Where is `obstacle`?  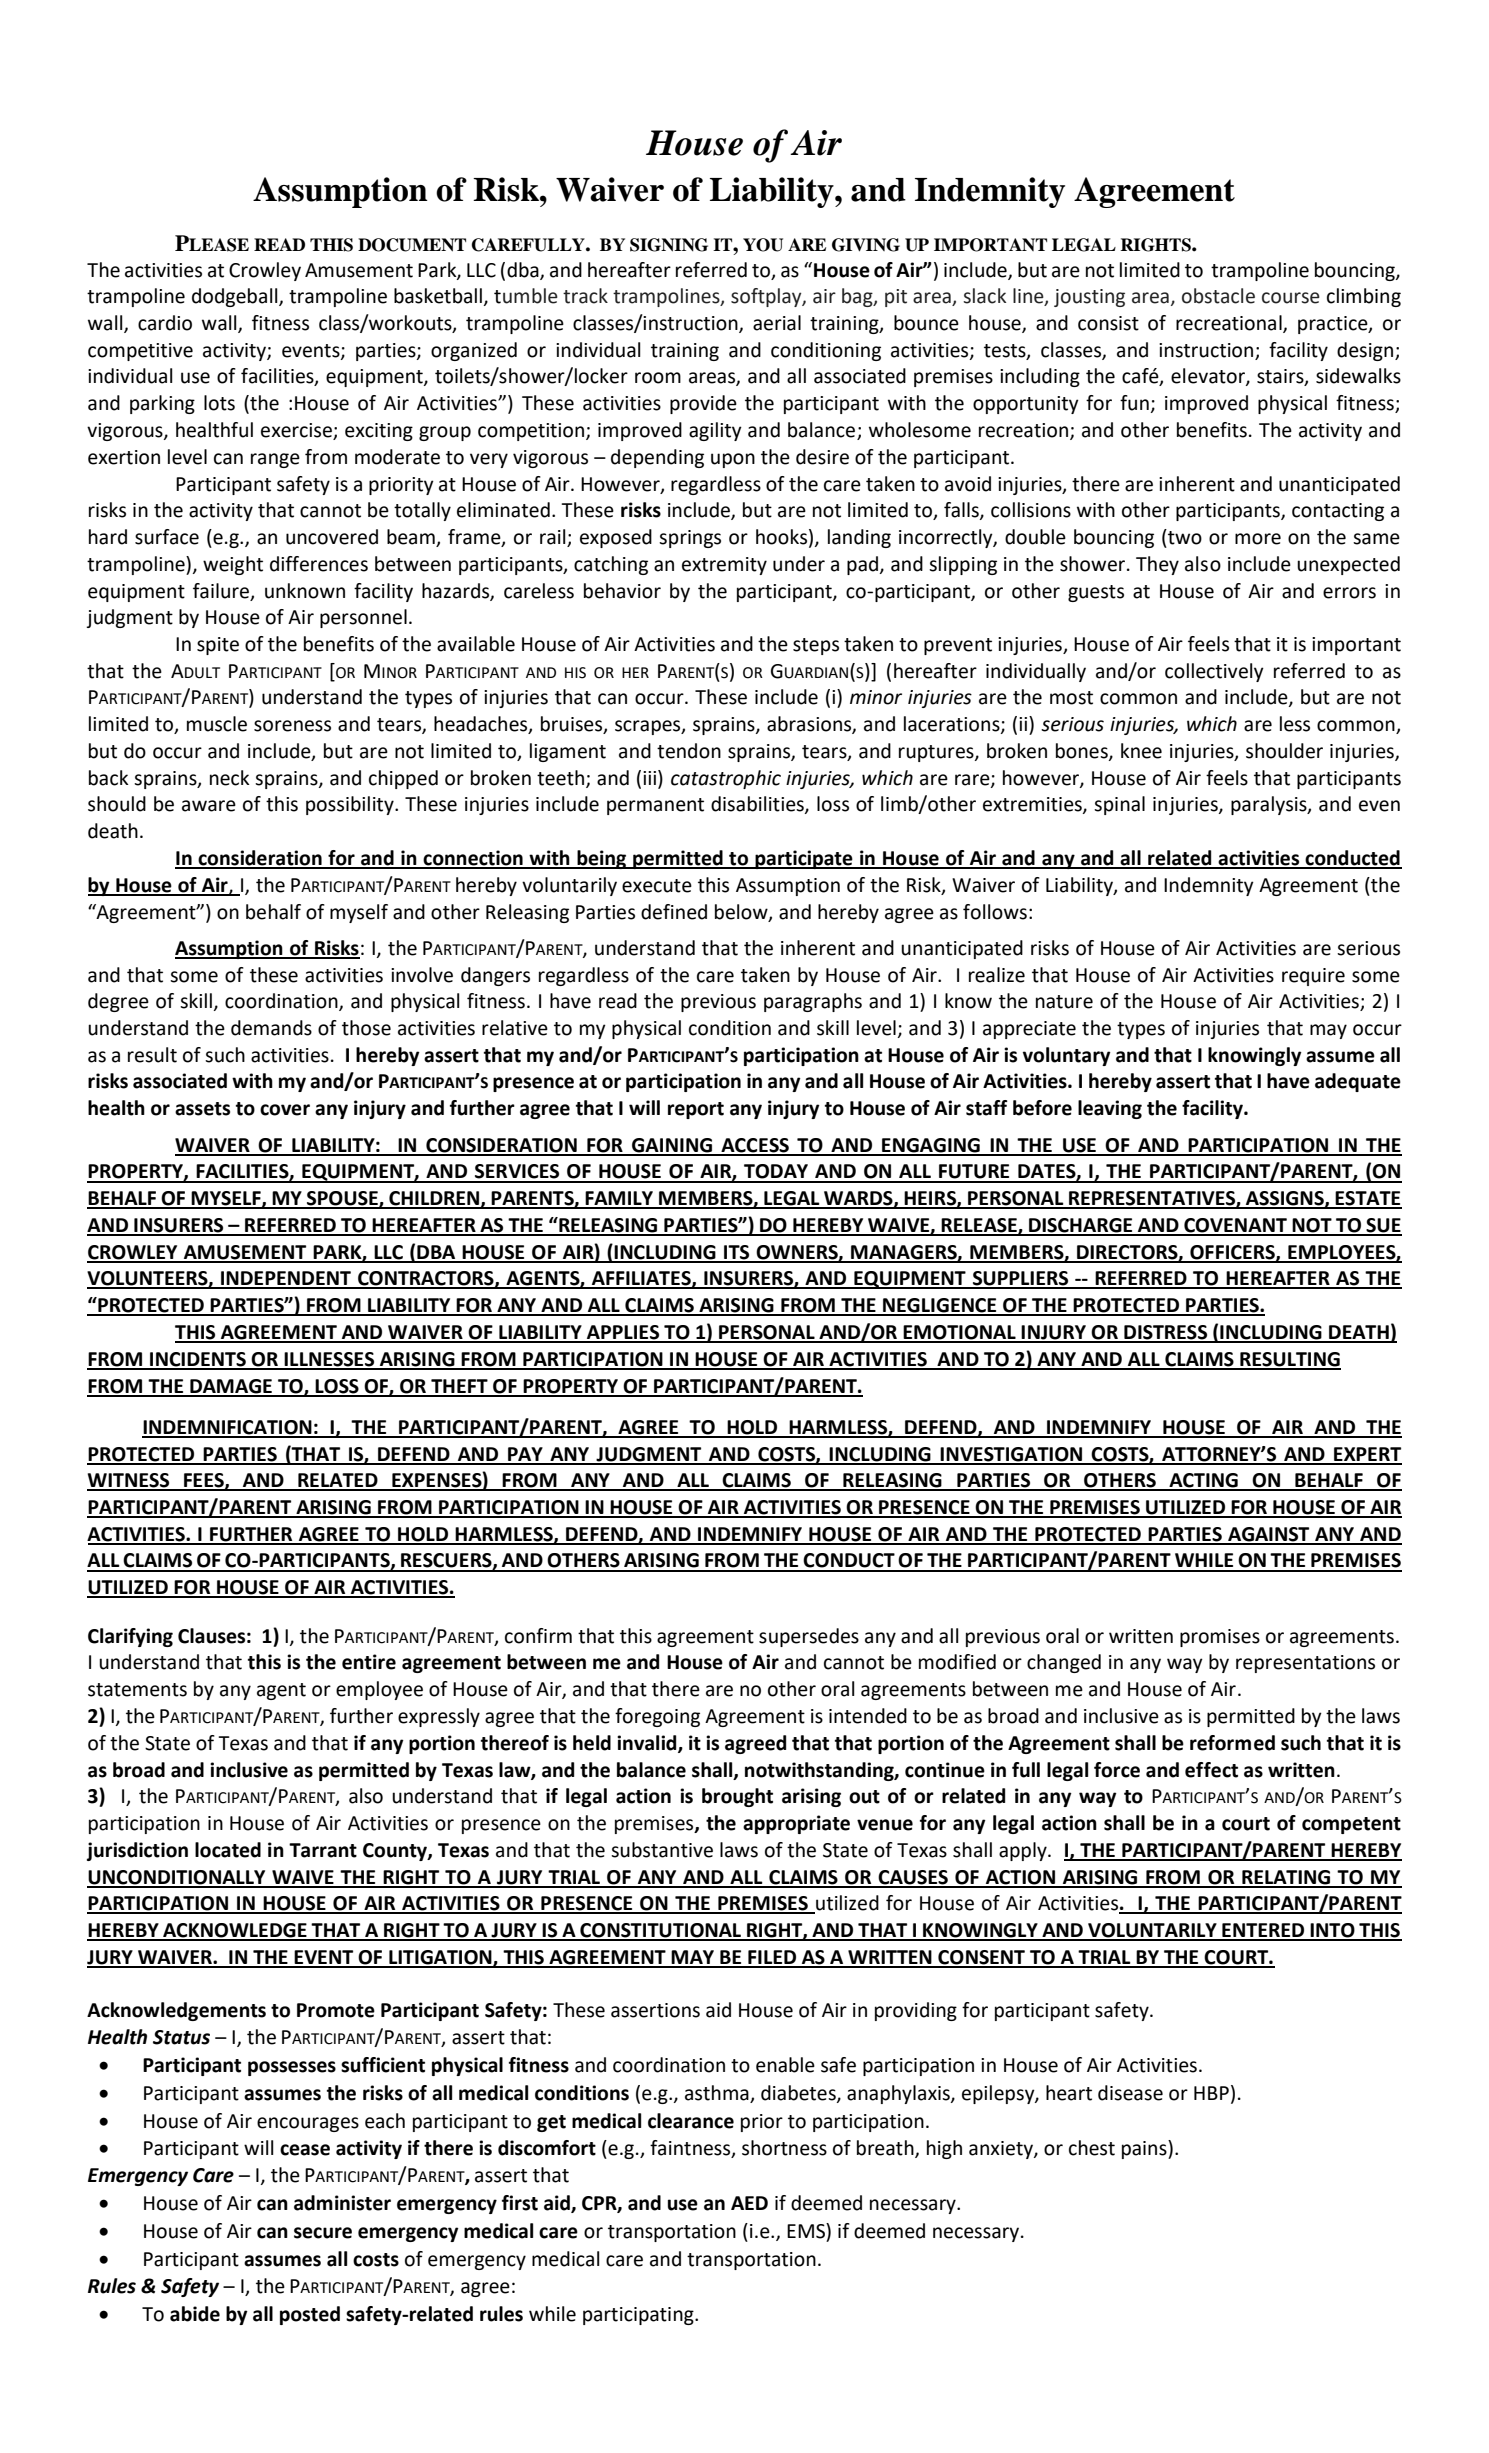 obstacle is located at coordinates (1218, 296).
